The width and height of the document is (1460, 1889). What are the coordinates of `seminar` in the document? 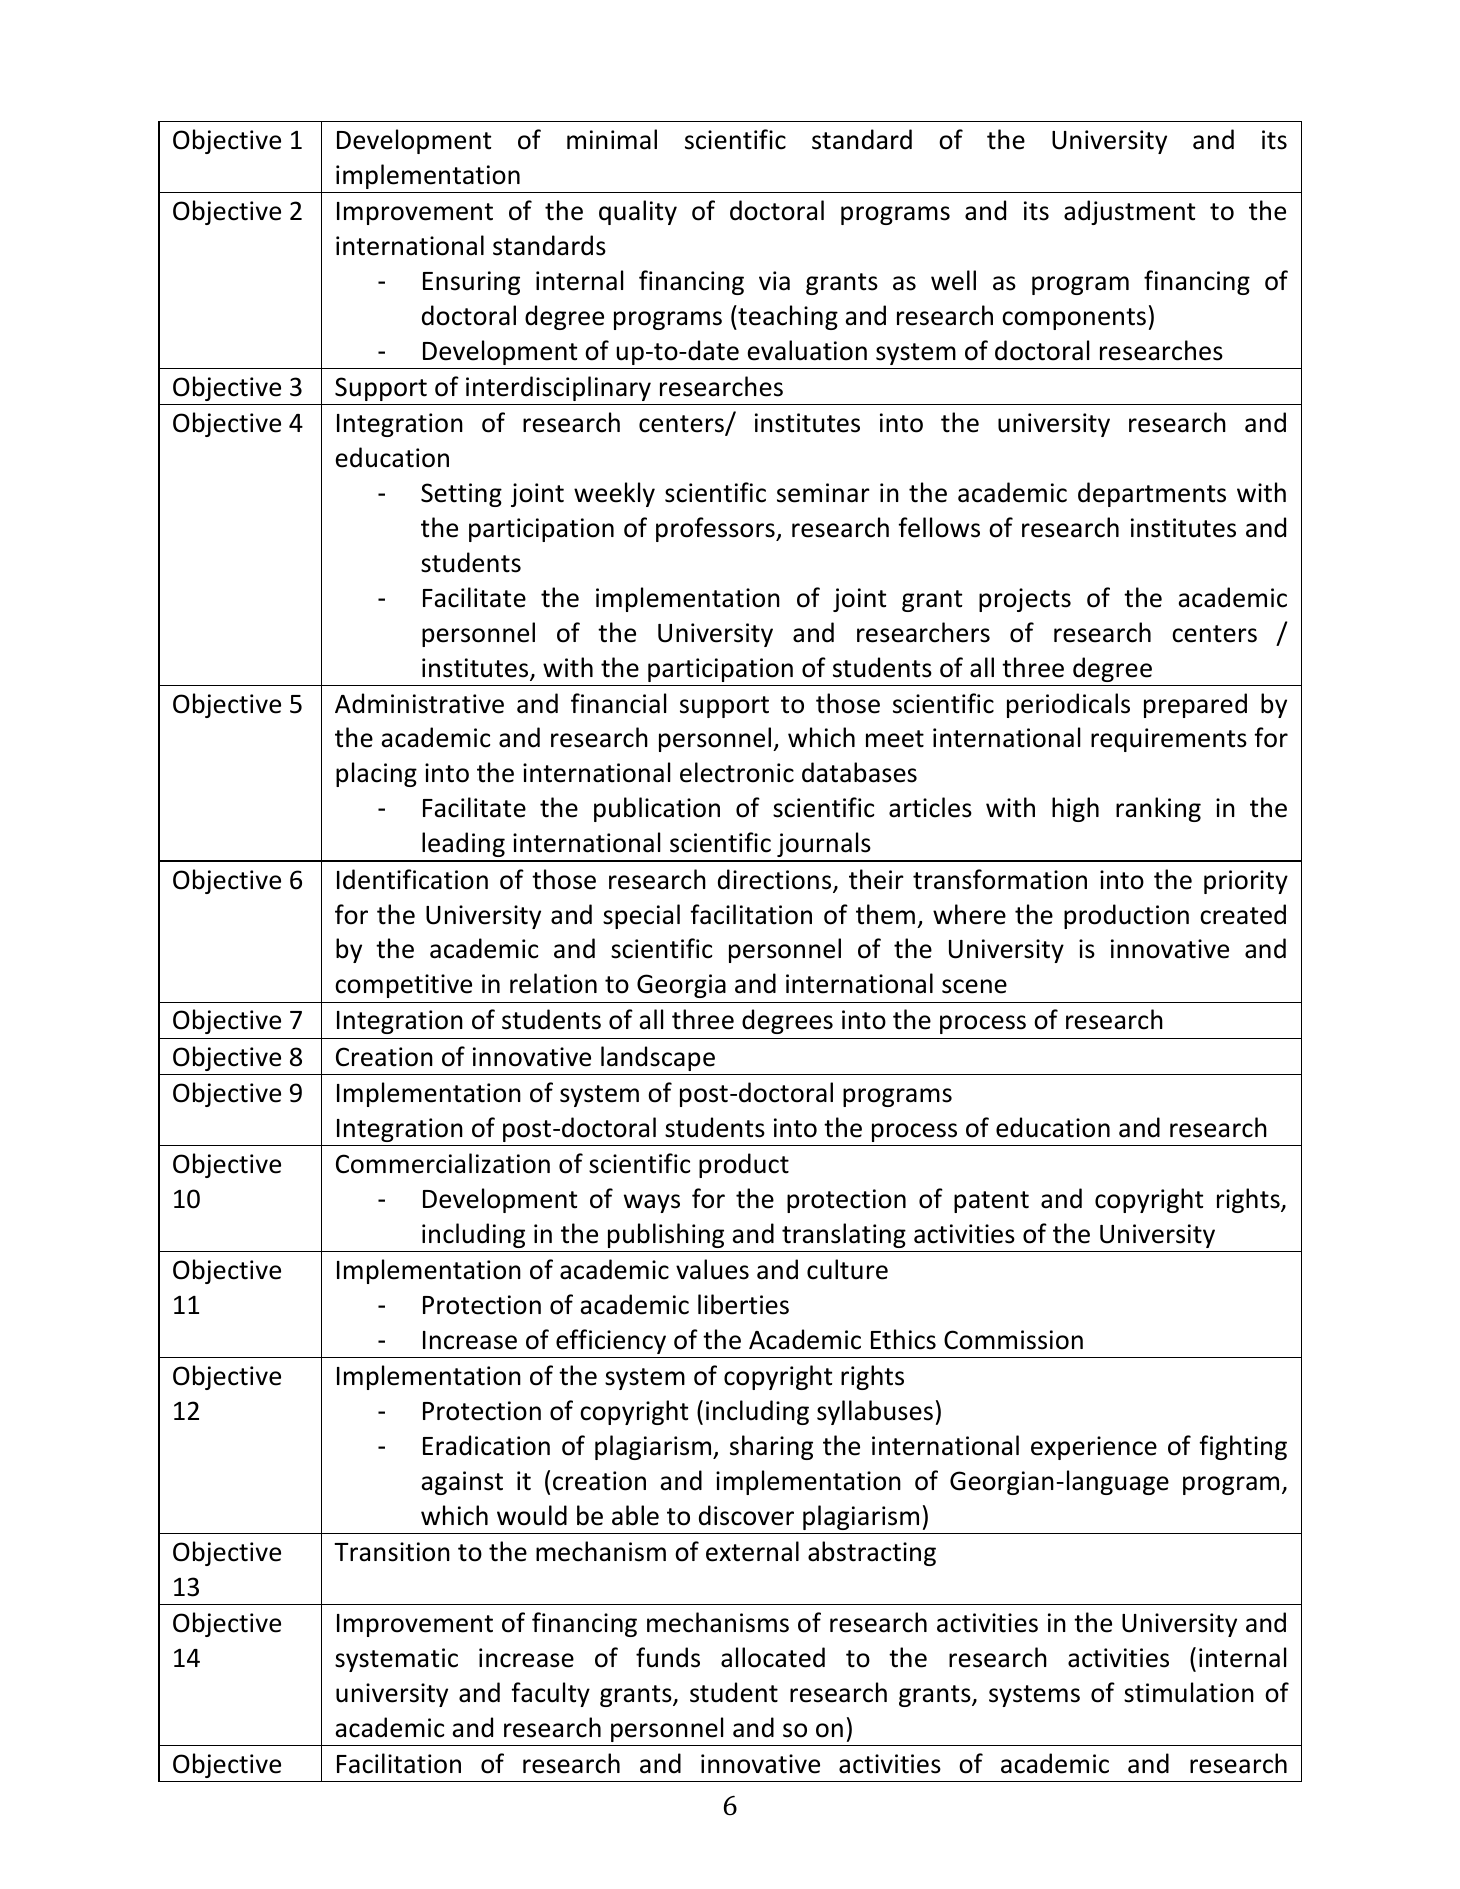 It's located at (823, 493).
